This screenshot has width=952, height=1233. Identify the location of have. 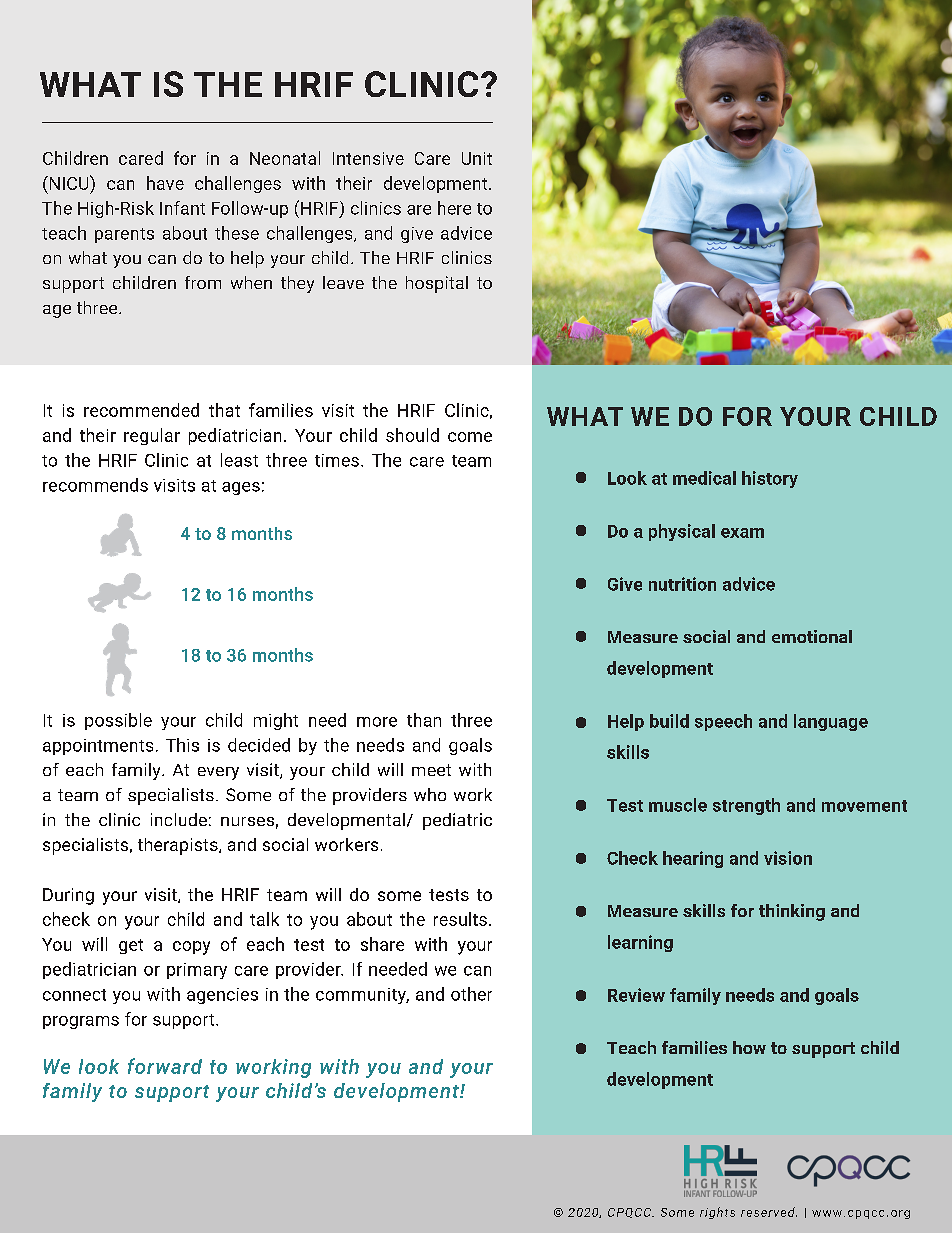
(165, 183).
